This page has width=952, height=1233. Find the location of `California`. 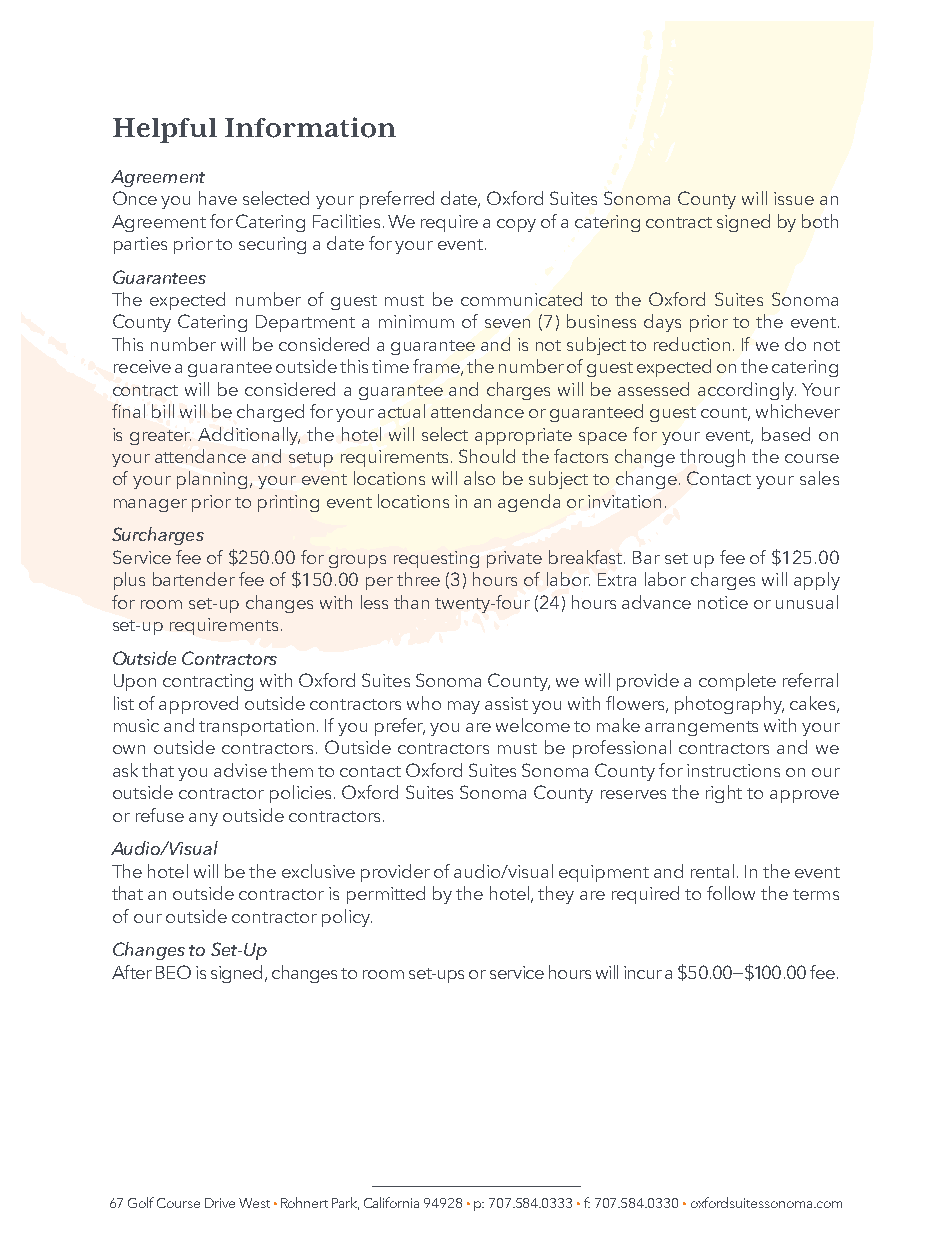

California is located at coordinates (391, 1202).
